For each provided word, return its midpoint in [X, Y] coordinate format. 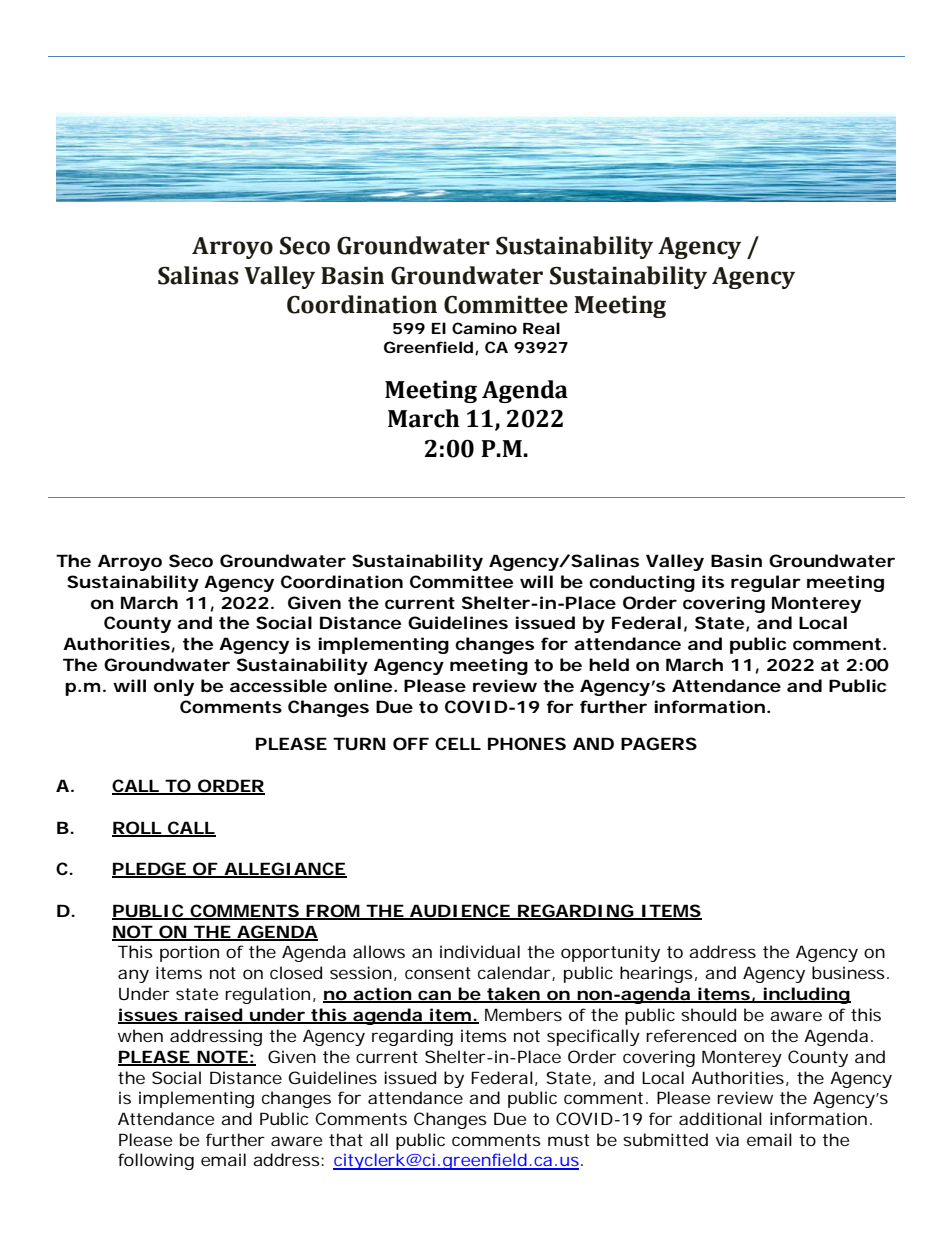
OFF [411, 743]
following [156, 1161]
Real [541, 328]
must [568, 1140]
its [713, 581]
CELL [458, 743]
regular [766, 583]
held [609, 664]
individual [480, 951]
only [174, 687]
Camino [484, 328]
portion [189, 953]
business [848, 972]
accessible [278, 685]
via [727, 1139]
